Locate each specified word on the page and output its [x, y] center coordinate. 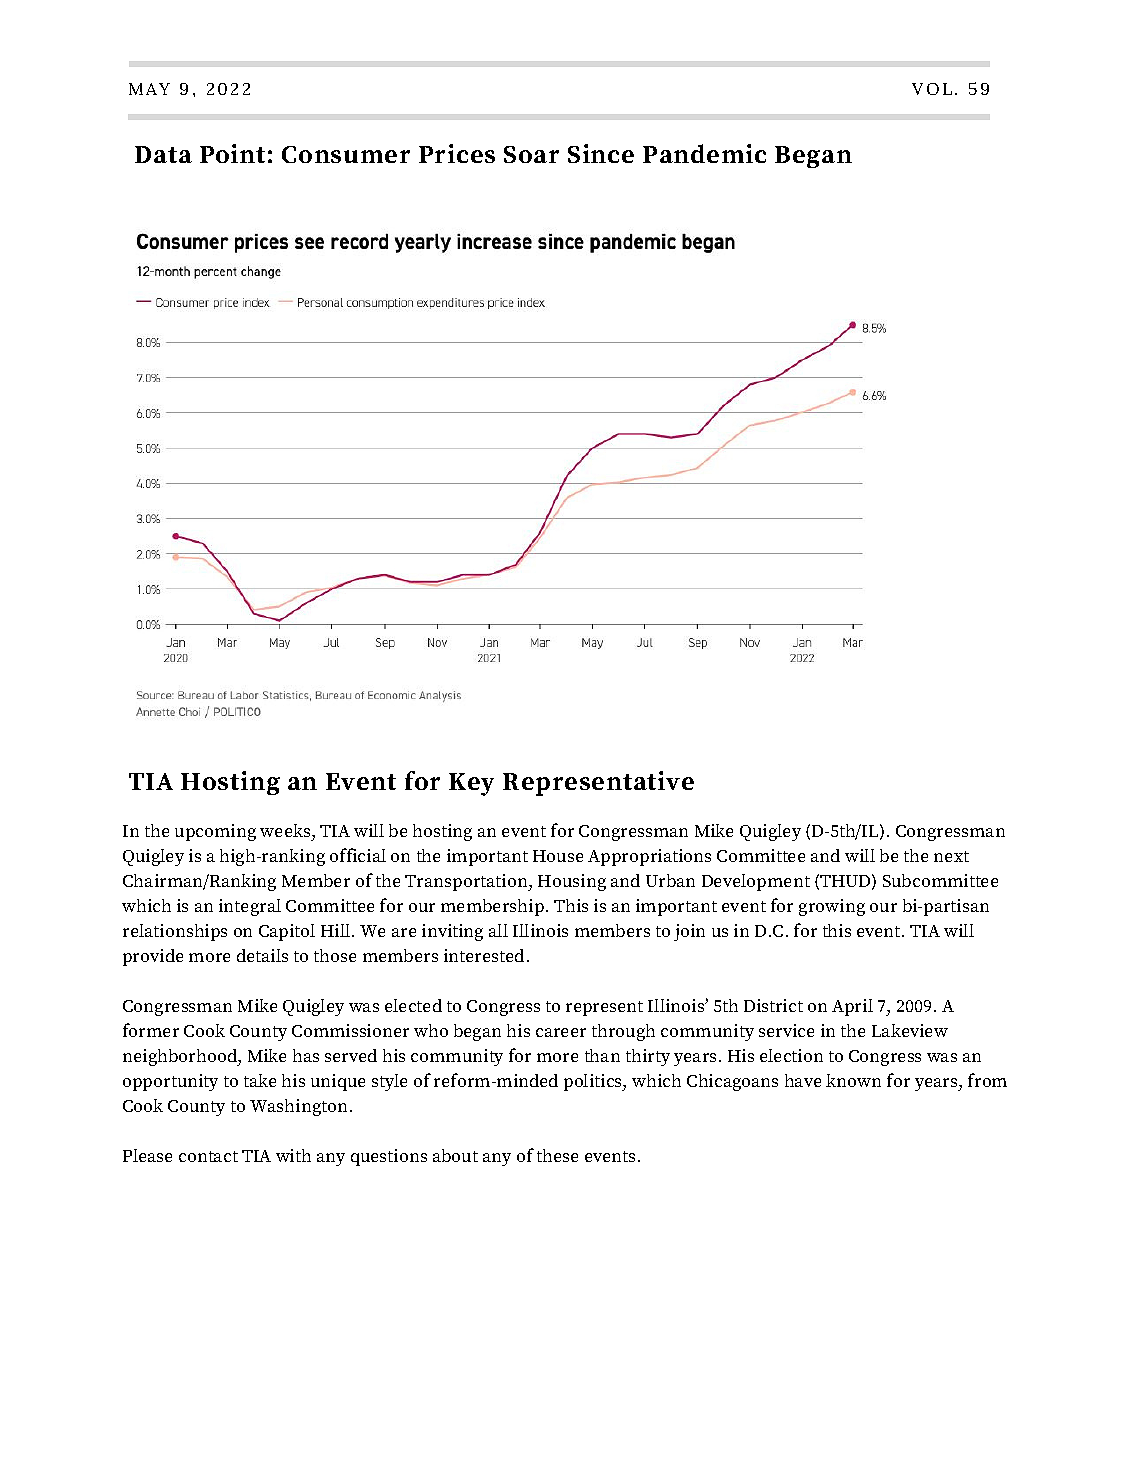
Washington [298, 1107]
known [853, 1080]
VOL [932, 89]
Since [601, 153]
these [557, 1155]
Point [232, 153]
